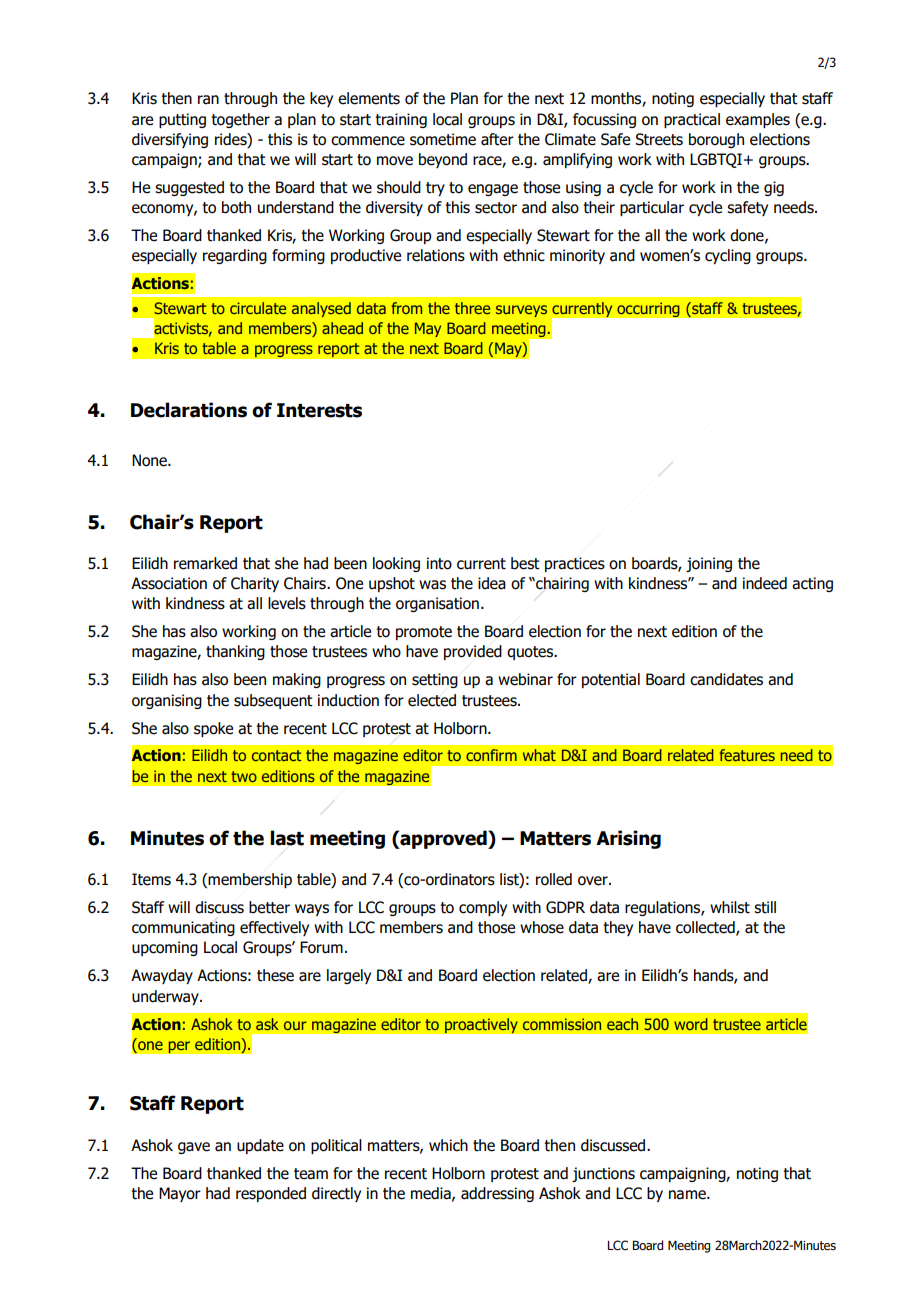 The image size is (924, 1308). I want to click on None, so click(150, 460).
